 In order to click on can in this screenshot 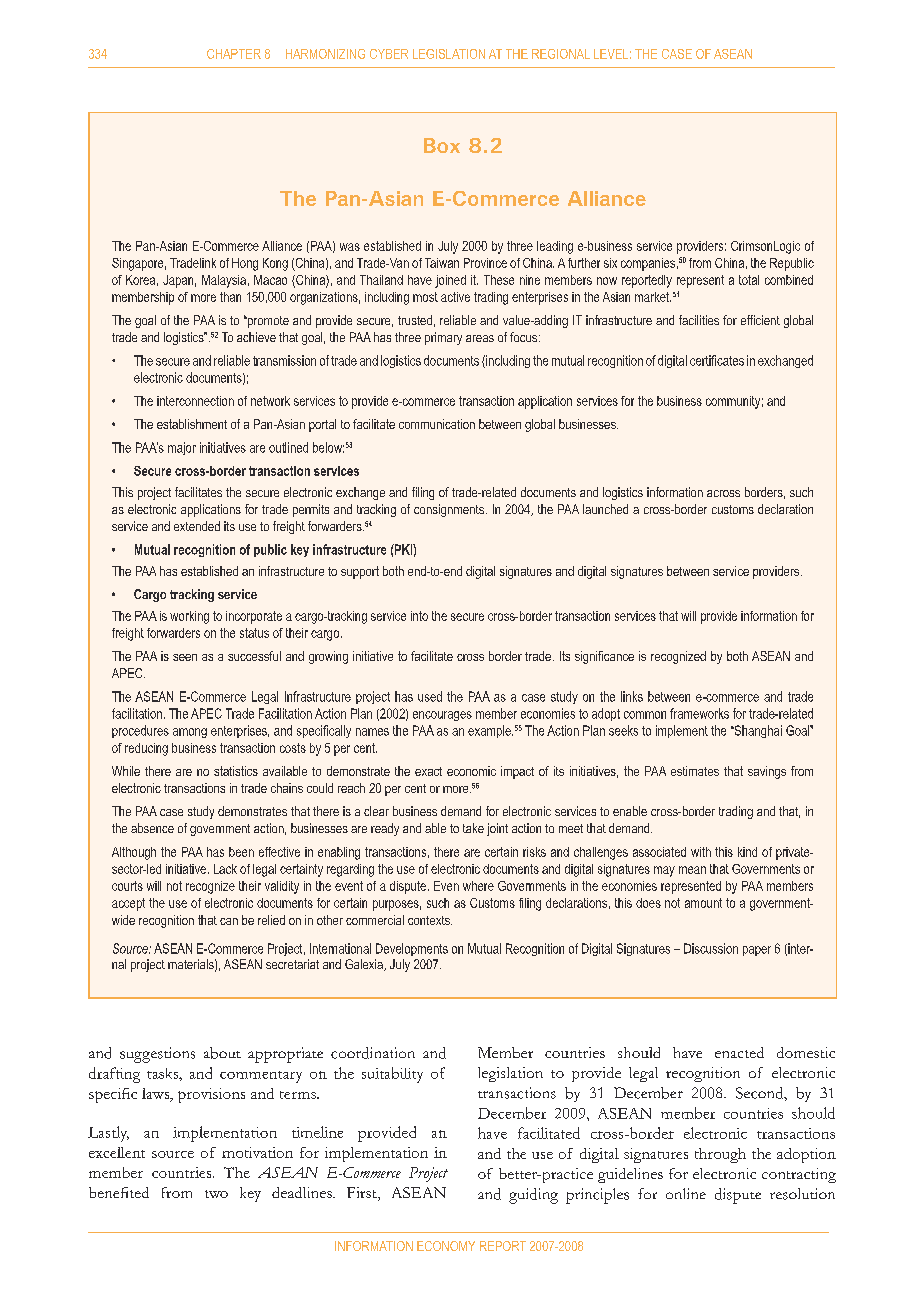, I will do `click(229, 921)`.
